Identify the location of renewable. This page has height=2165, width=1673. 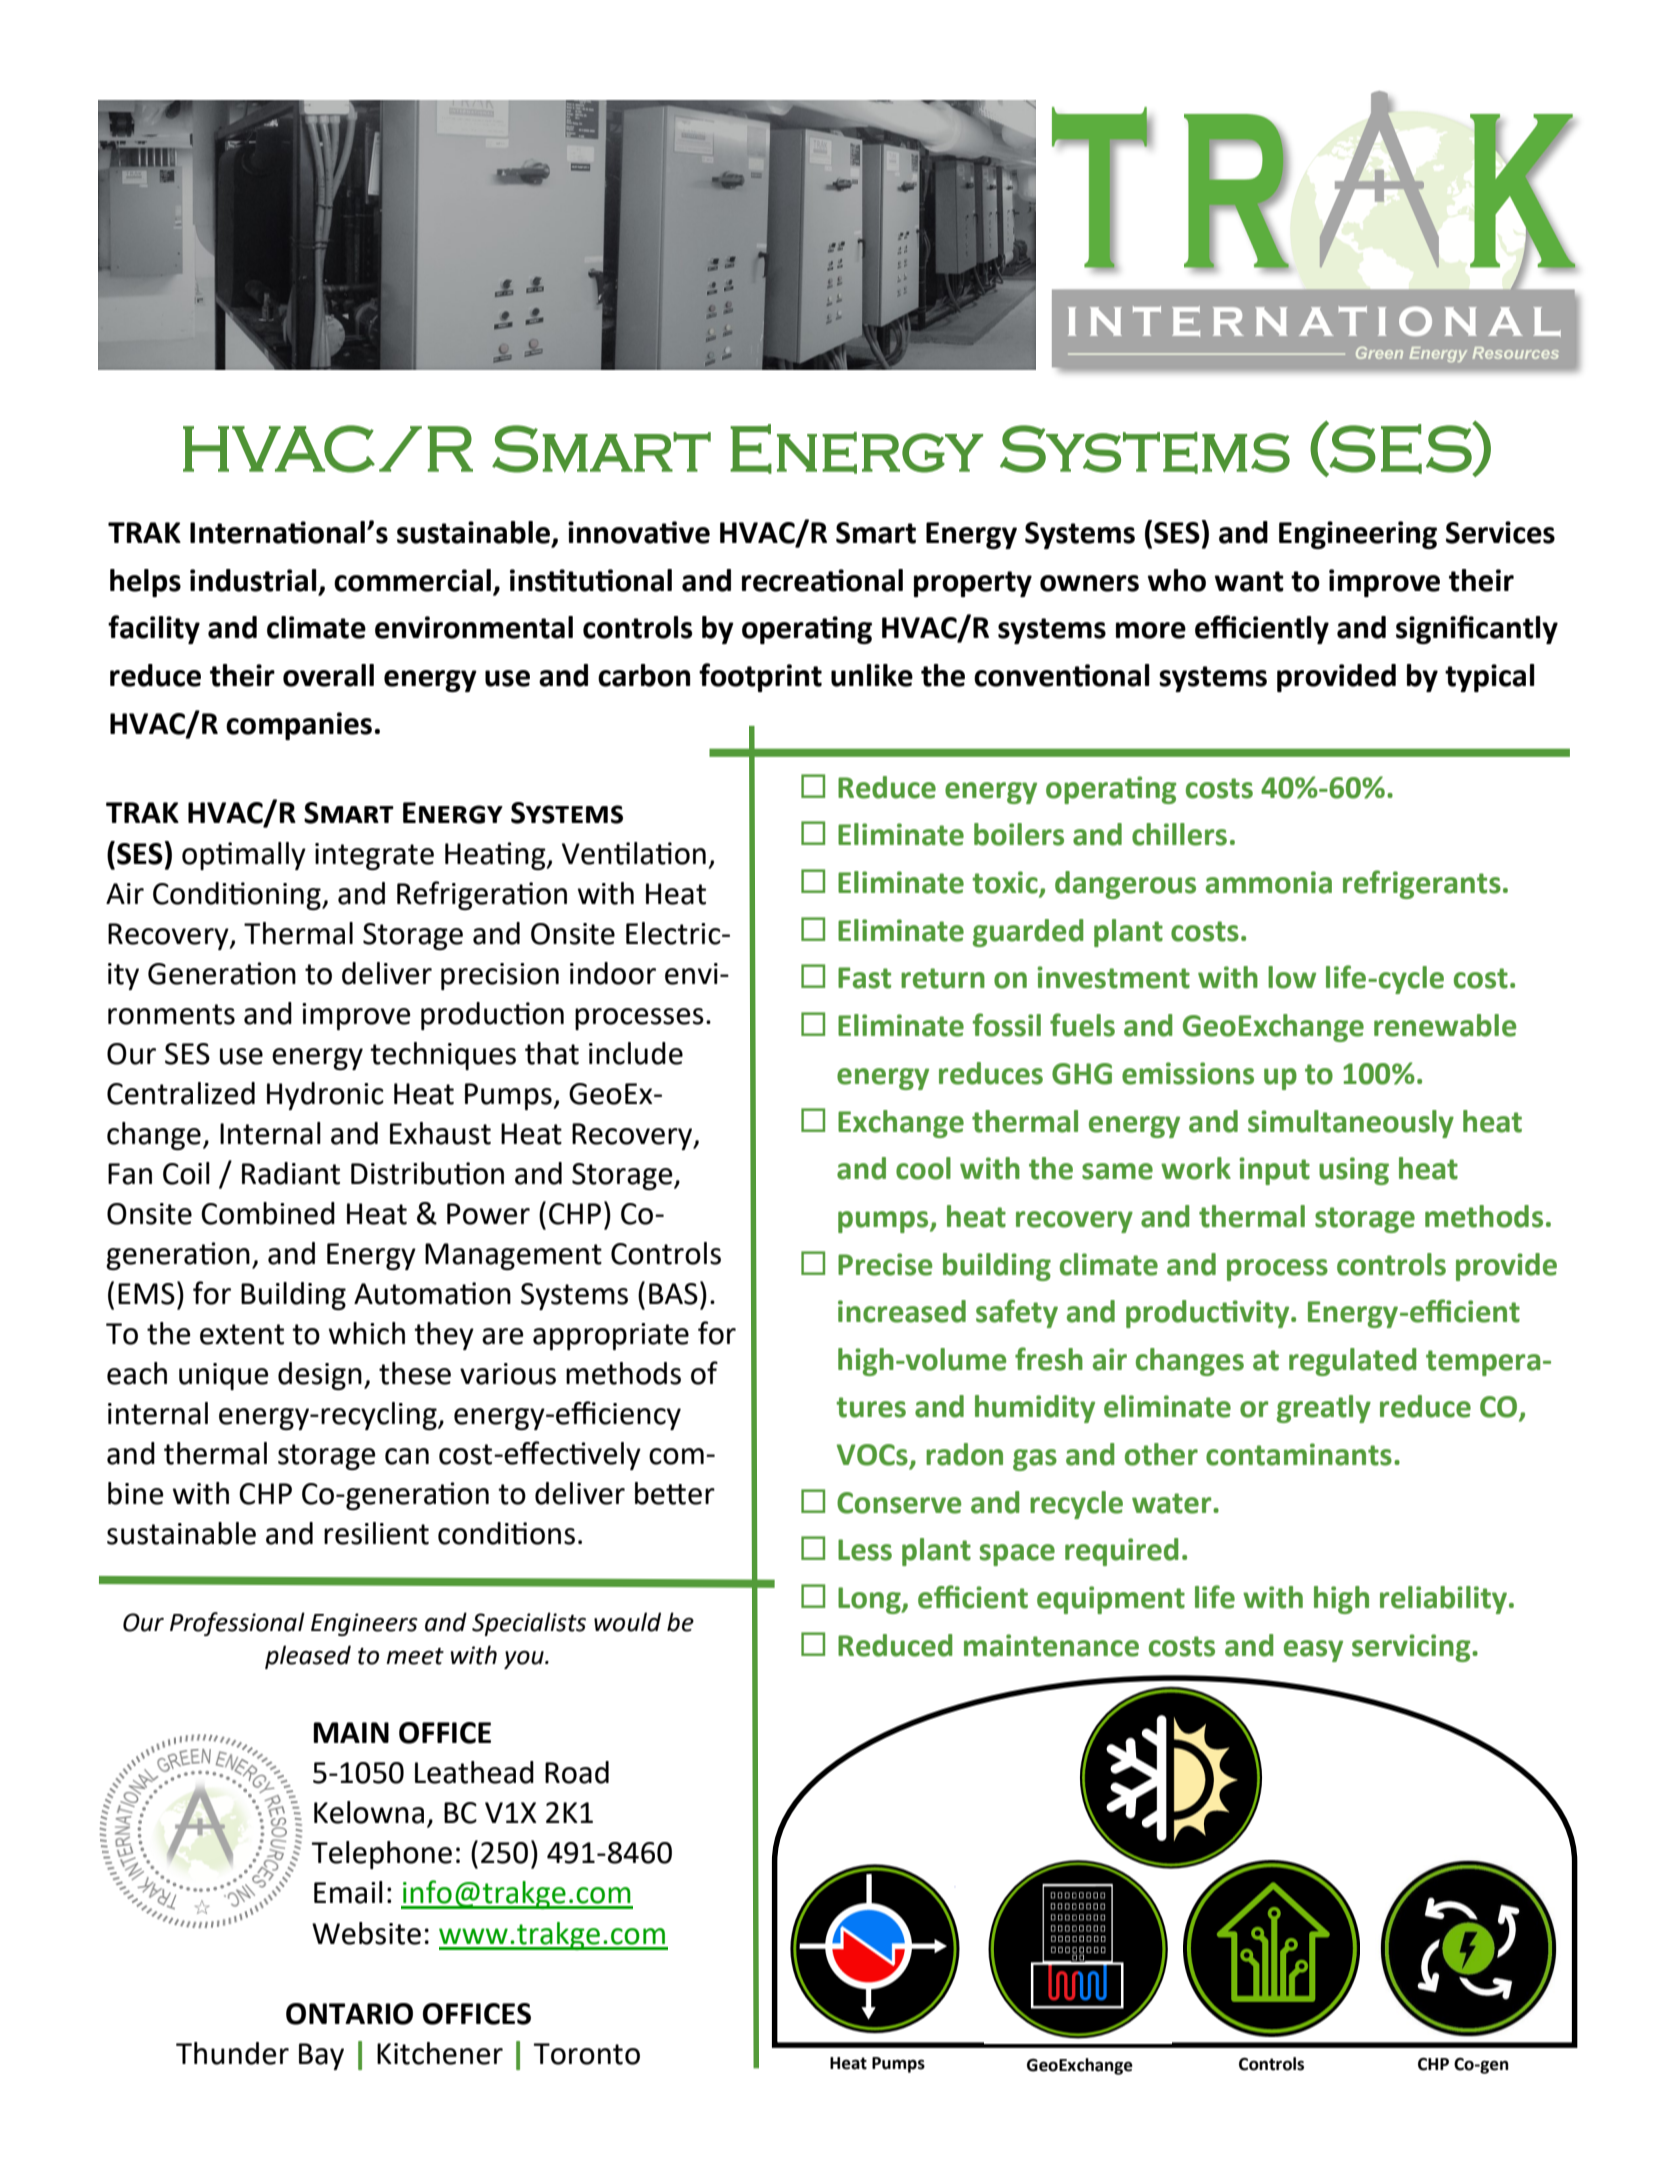
(1445, 1025).
